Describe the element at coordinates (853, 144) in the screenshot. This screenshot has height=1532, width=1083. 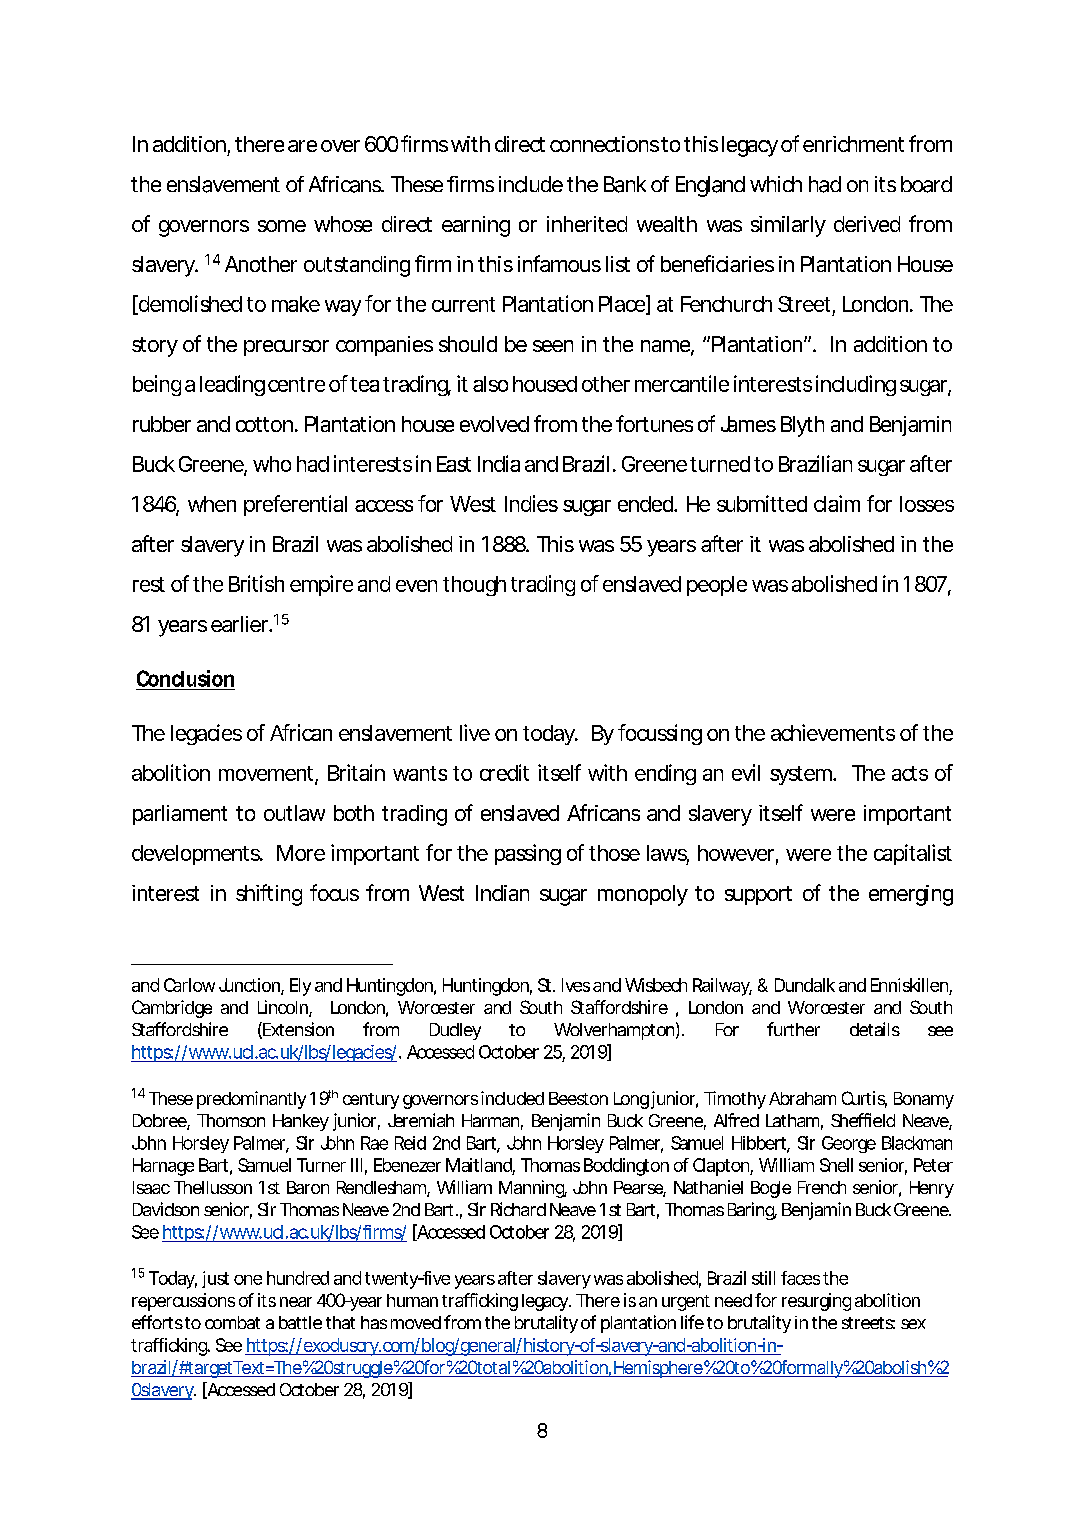
I see `enrichment` at that location.
